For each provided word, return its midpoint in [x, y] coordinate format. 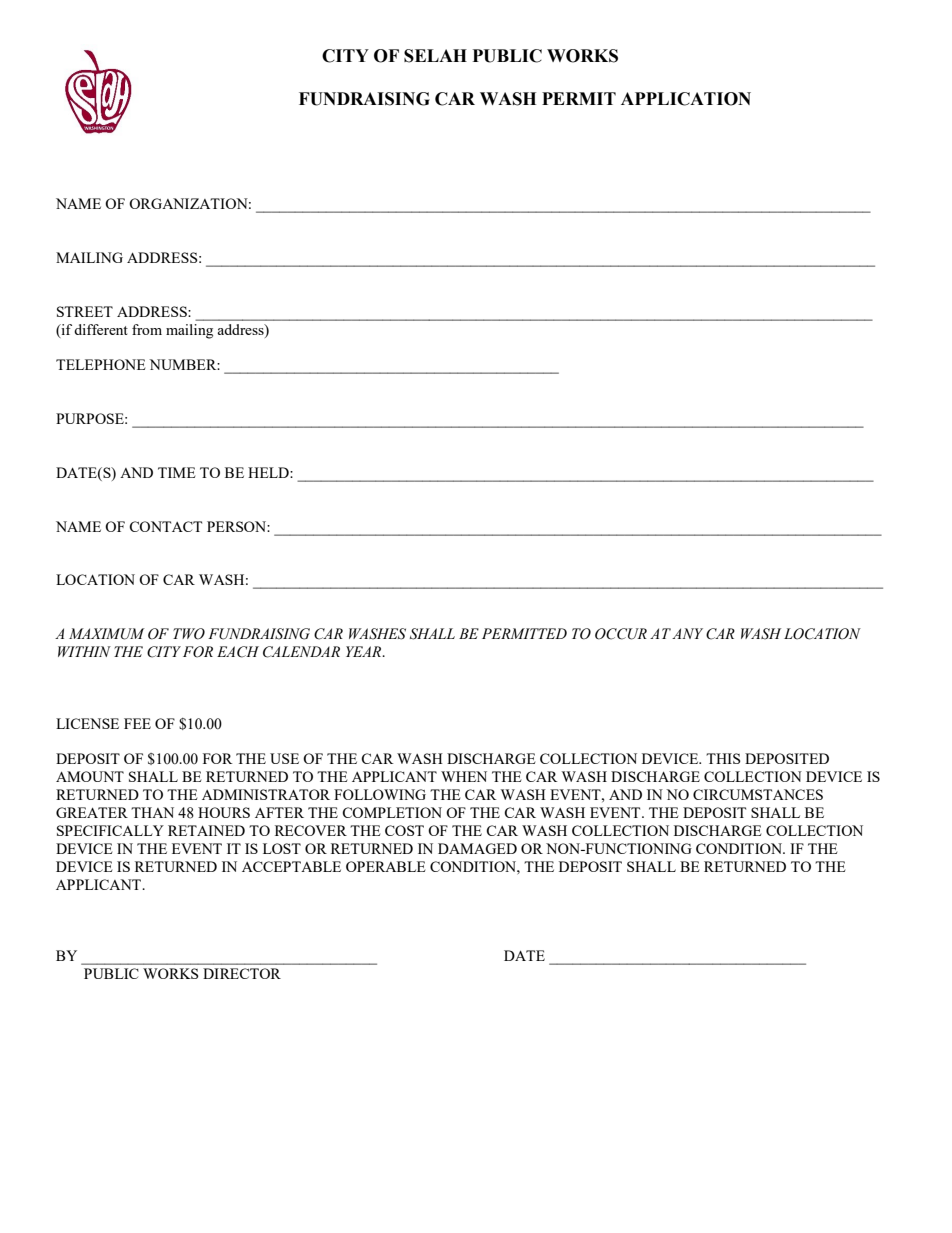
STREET [85, 311]
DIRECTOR [242, 973]
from [147, 329]
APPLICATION [686, 99]
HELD [269, 472]
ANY [687, 633]
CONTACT [165, 526]
